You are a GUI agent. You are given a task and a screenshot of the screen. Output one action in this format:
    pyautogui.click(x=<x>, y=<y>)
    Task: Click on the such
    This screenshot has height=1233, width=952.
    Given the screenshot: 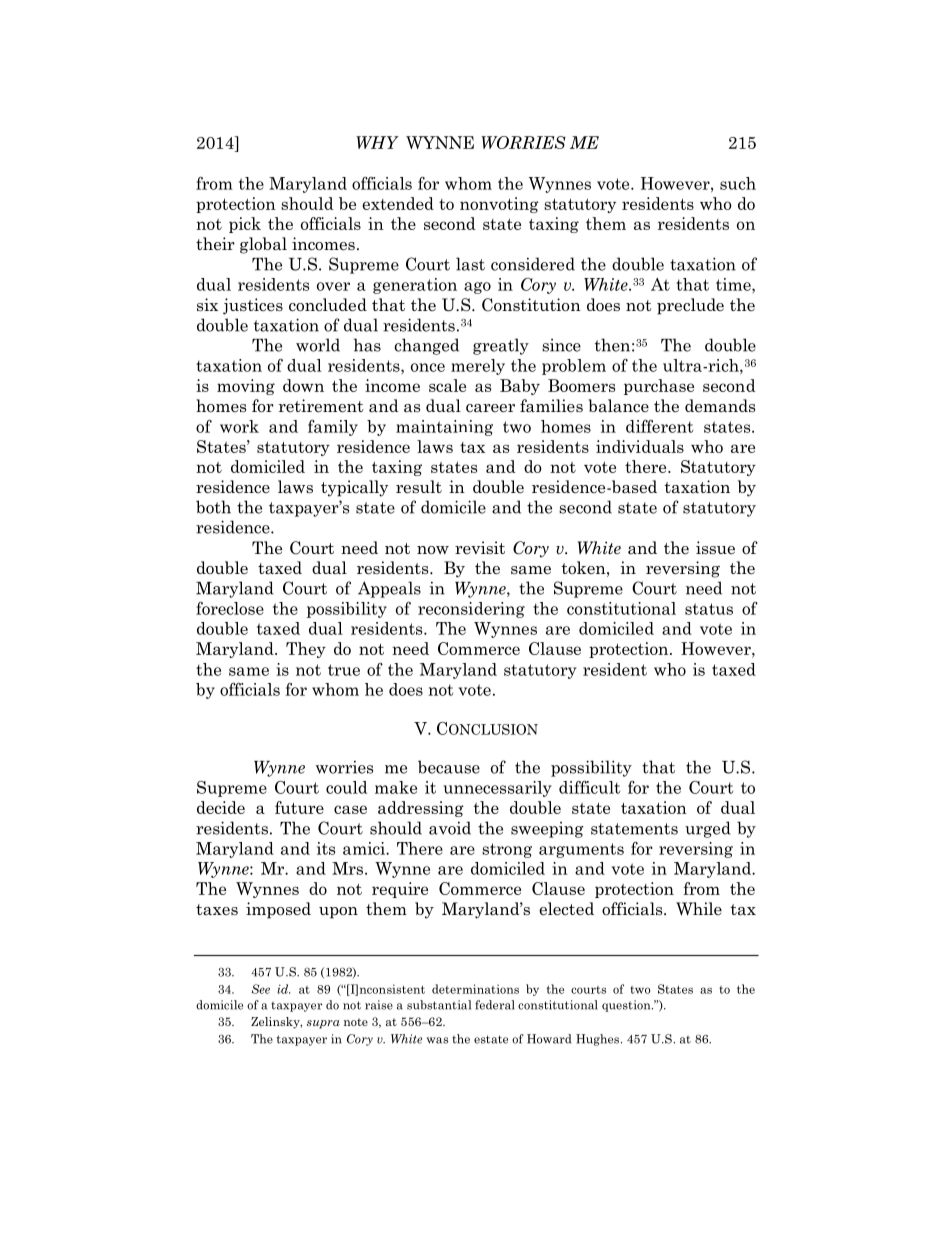 What is the action you would take?
    pyautogui.click(x=738, y=183)
